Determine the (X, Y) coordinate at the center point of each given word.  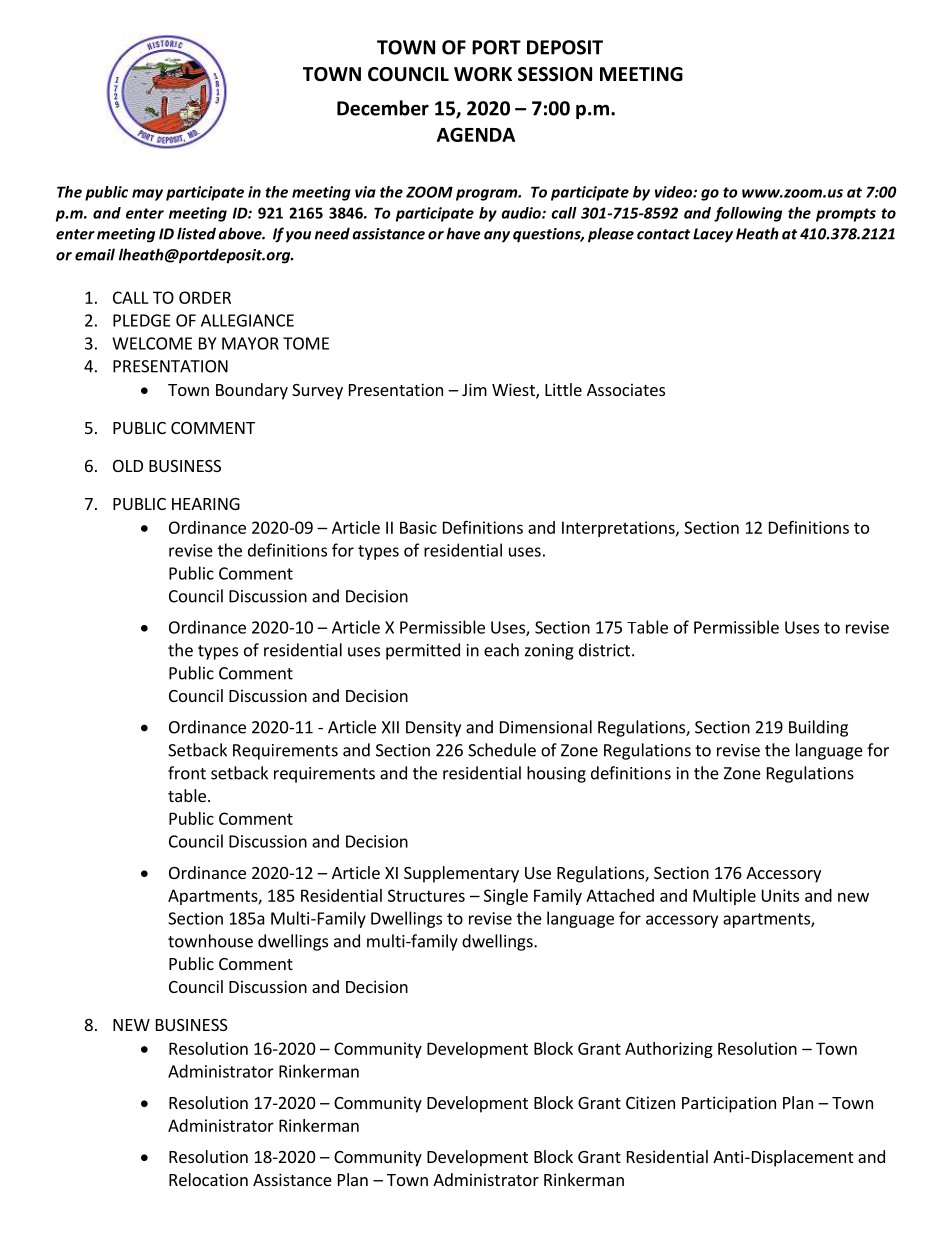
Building (818, 728)
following (748, 214)
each (501, 650)
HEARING (206, 504)
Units (780, 895)
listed (196, 233)
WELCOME (152, 343)
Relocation (208, 1179)
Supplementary (461, 874)
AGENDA (476, 134)
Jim (474, 389)
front (187, 773)
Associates (626, 389)
